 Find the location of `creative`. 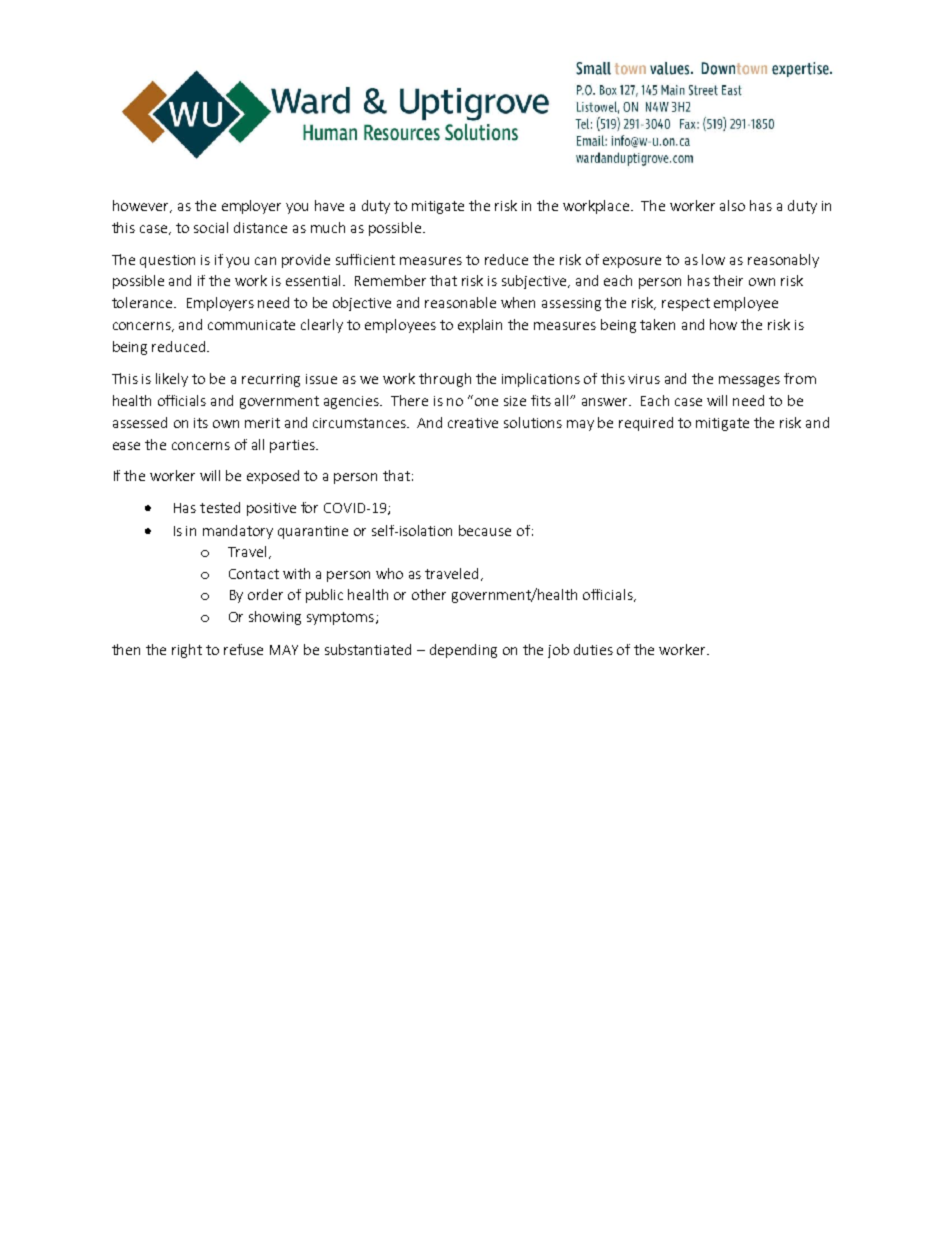

creative is located at coordinates (473, 423).
